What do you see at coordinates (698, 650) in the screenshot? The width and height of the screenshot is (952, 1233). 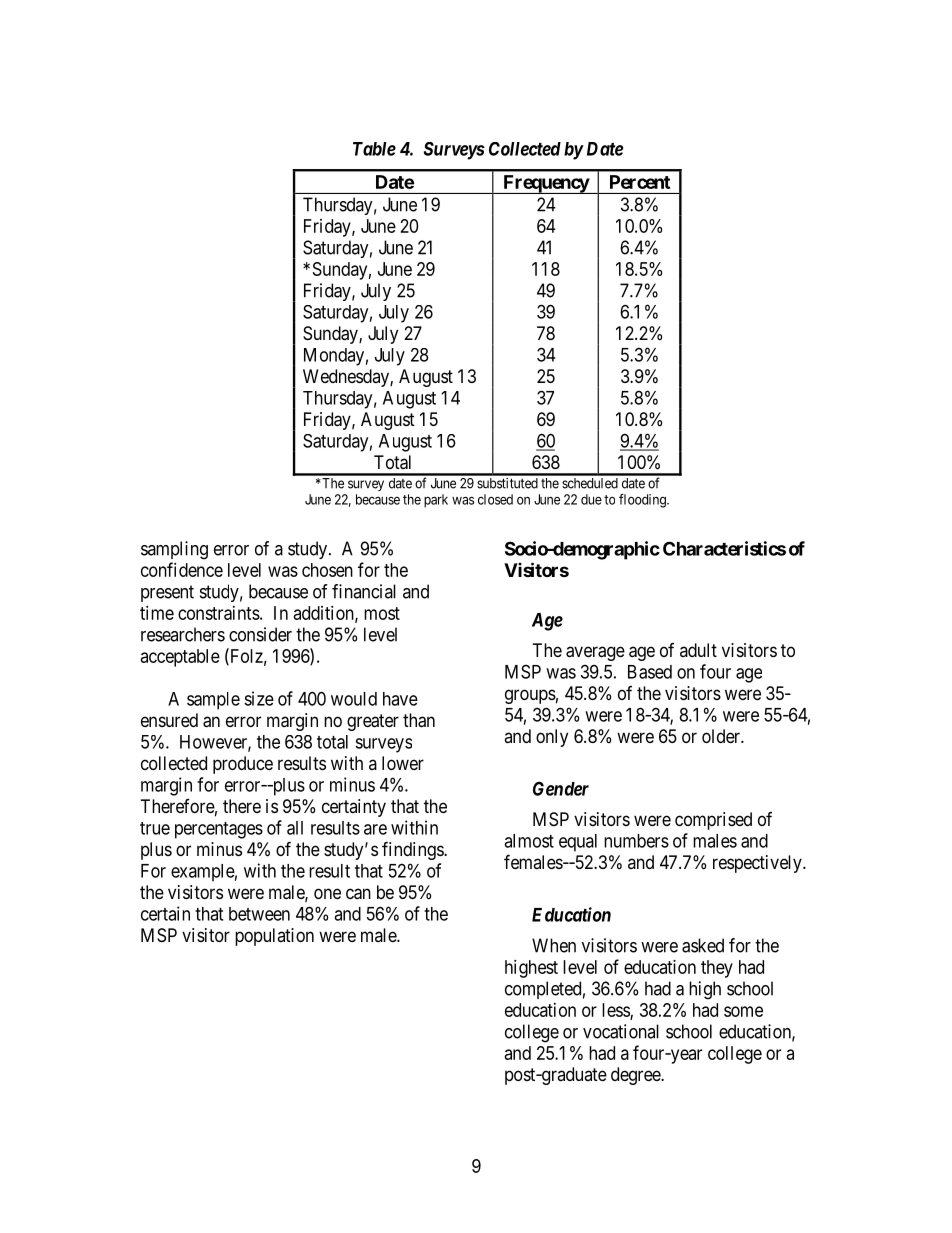 I see `adult` at bounding box center [698, 650].
